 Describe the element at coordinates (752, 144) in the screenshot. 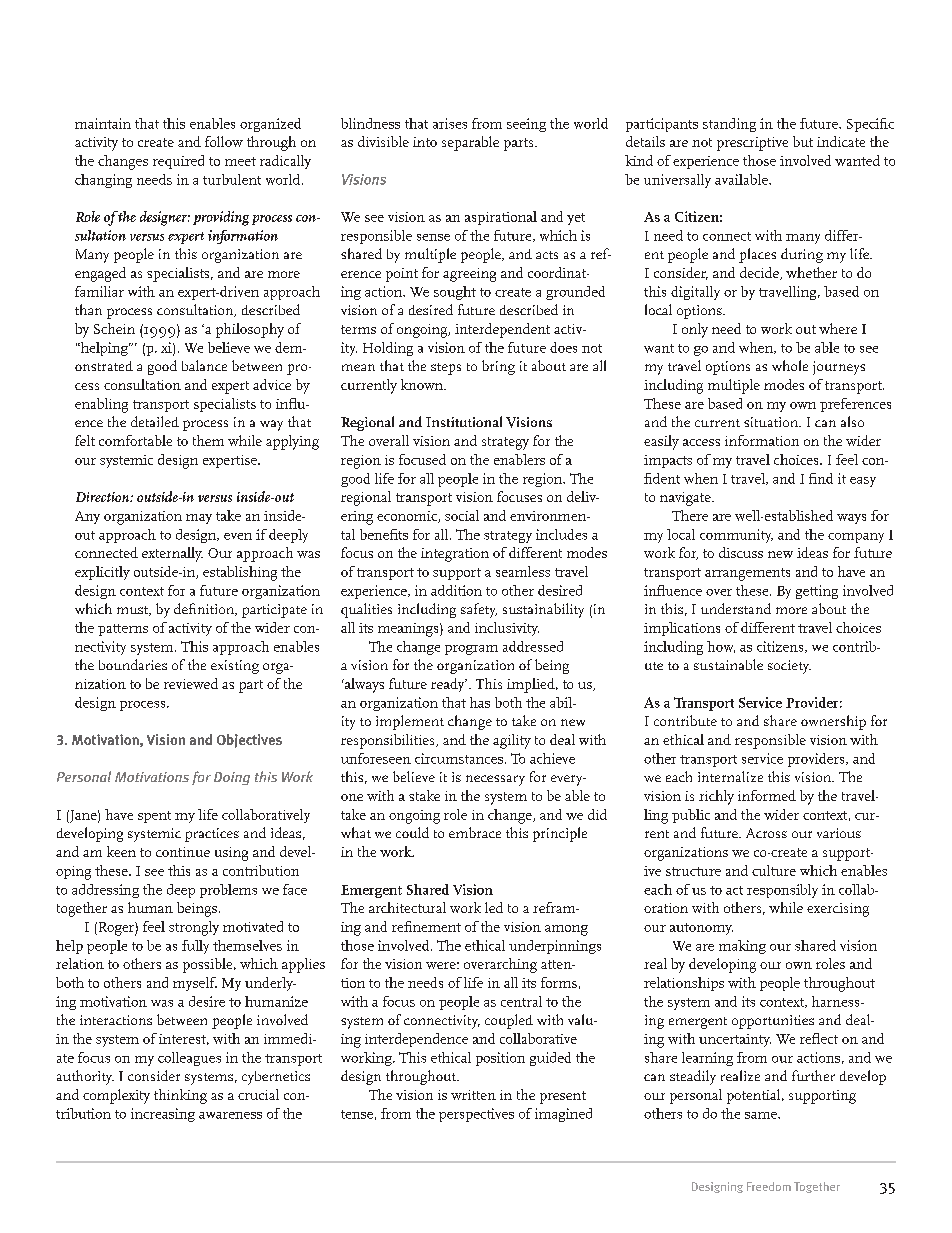

I see `prescriptive` at that location.
